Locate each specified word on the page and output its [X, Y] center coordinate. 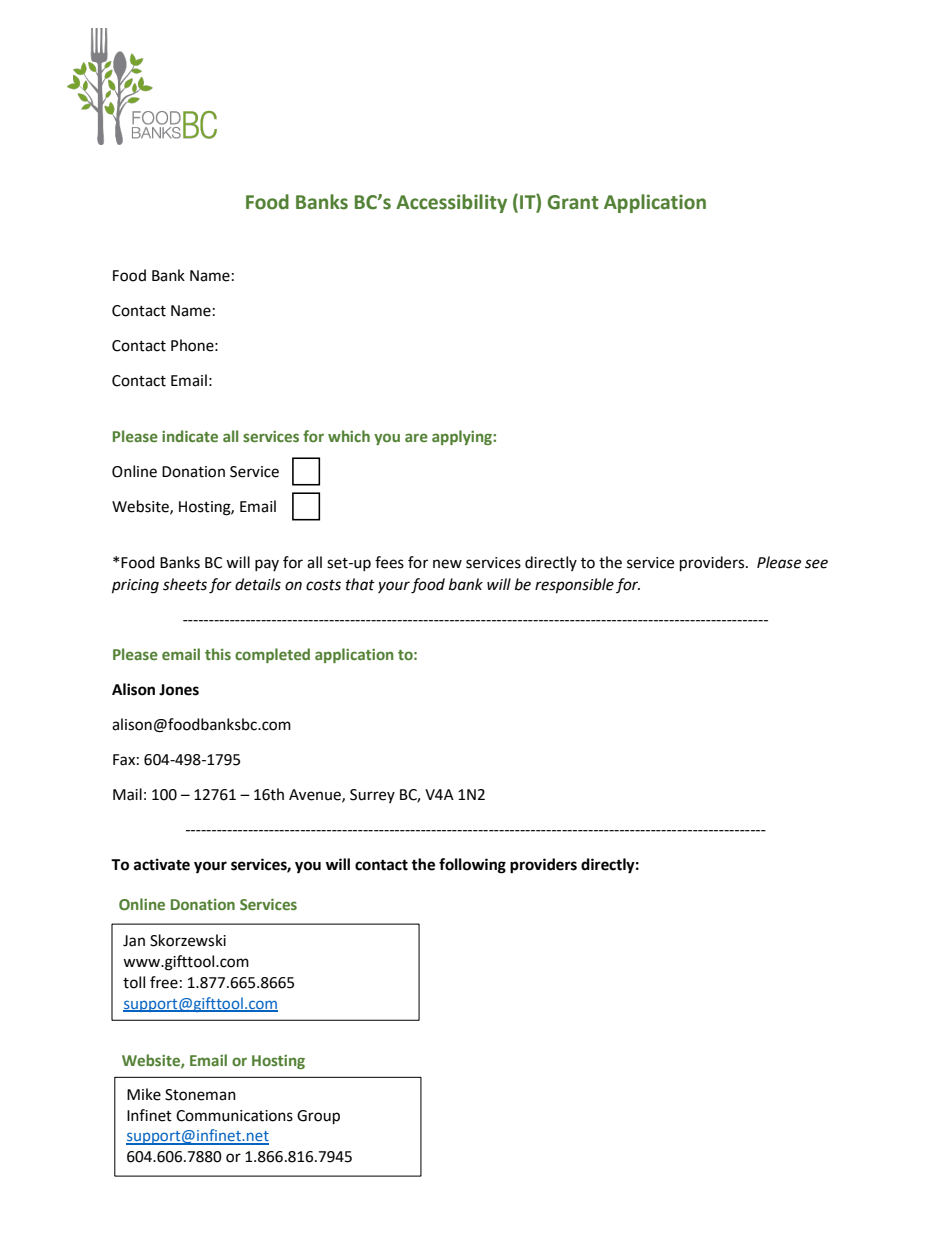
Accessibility [451, 203]
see [816, 564]
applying [463, 437]
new [447, 564]
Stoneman [200, 1095]
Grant [573, 202]
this [218, 654]
